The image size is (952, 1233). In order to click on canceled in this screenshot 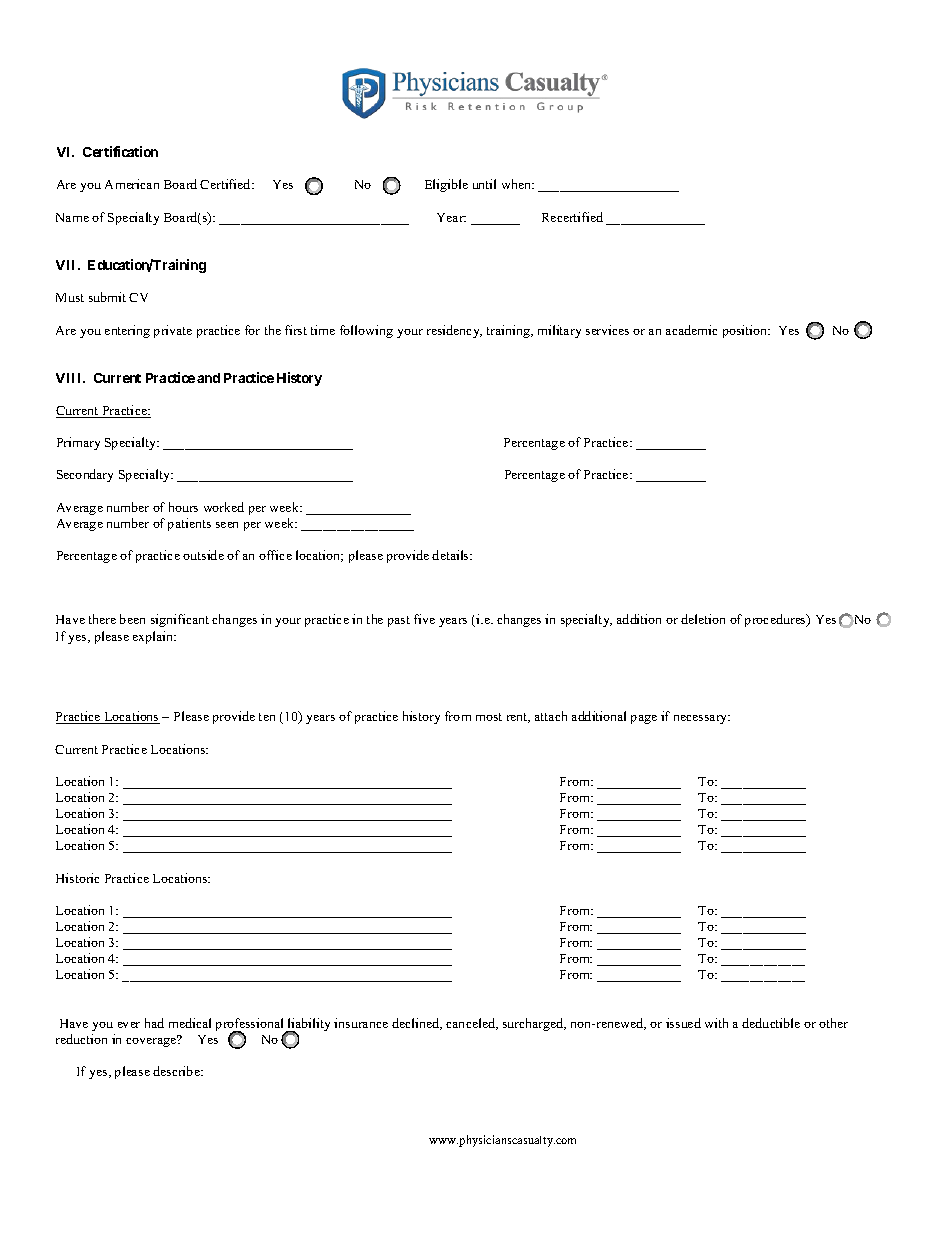, I will do `click(472, 1024)`.
